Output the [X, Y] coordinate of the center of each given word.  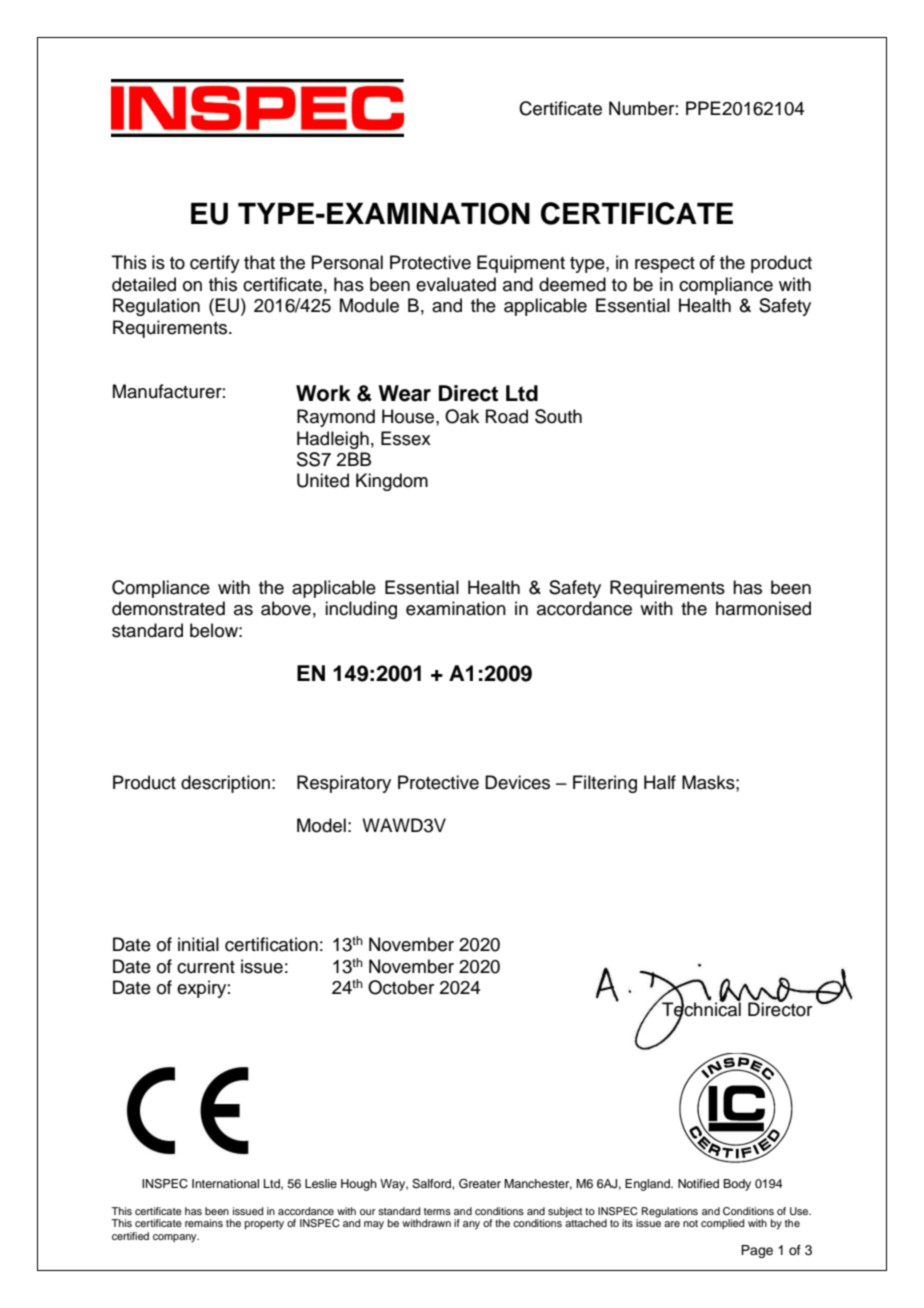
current [206, 967]
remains [204, 1223]
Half [660, 782]
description [225, 784]
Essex [406, 438]
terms [437, 1211]
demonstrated [168, 608]
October [401, 987]
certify [215, 264]
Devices [517, 782]
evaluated [456, 284]
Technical [701, 1009]
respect [665, 265]
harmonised [763, 608]
